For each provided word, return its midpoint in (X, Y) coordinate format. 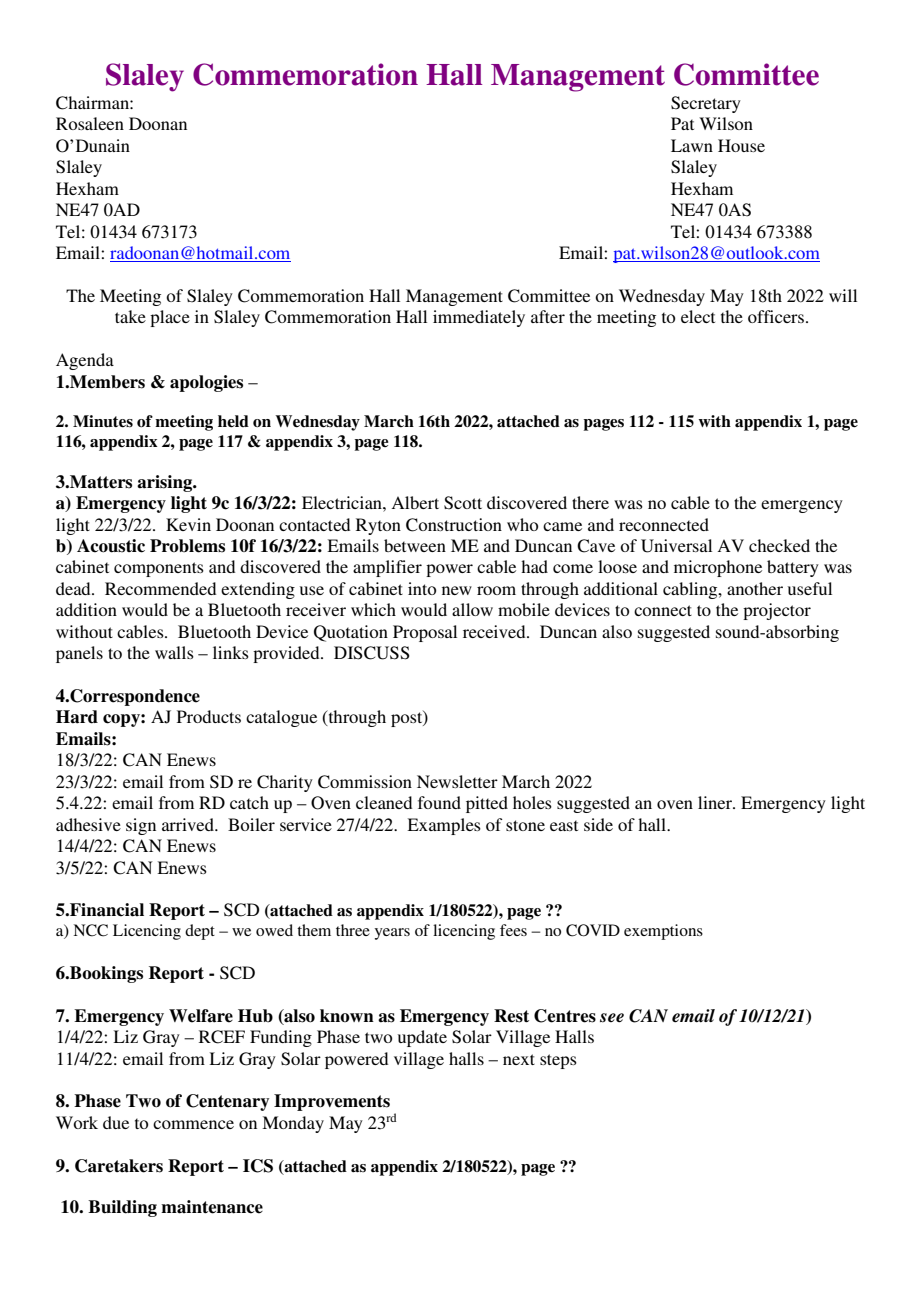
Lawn (692, 145)
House (741, 145)
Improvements (332, 1102)
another (755, 588)
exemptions (663, 932)
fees (513, 930)
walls (174, 652)
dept (200, 932)
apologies (206, 383)
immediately (479, 318)
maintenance (212, 1207)
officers (776, 316)
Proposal (425, 633)
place (170, 318)
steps (558, 1061)
